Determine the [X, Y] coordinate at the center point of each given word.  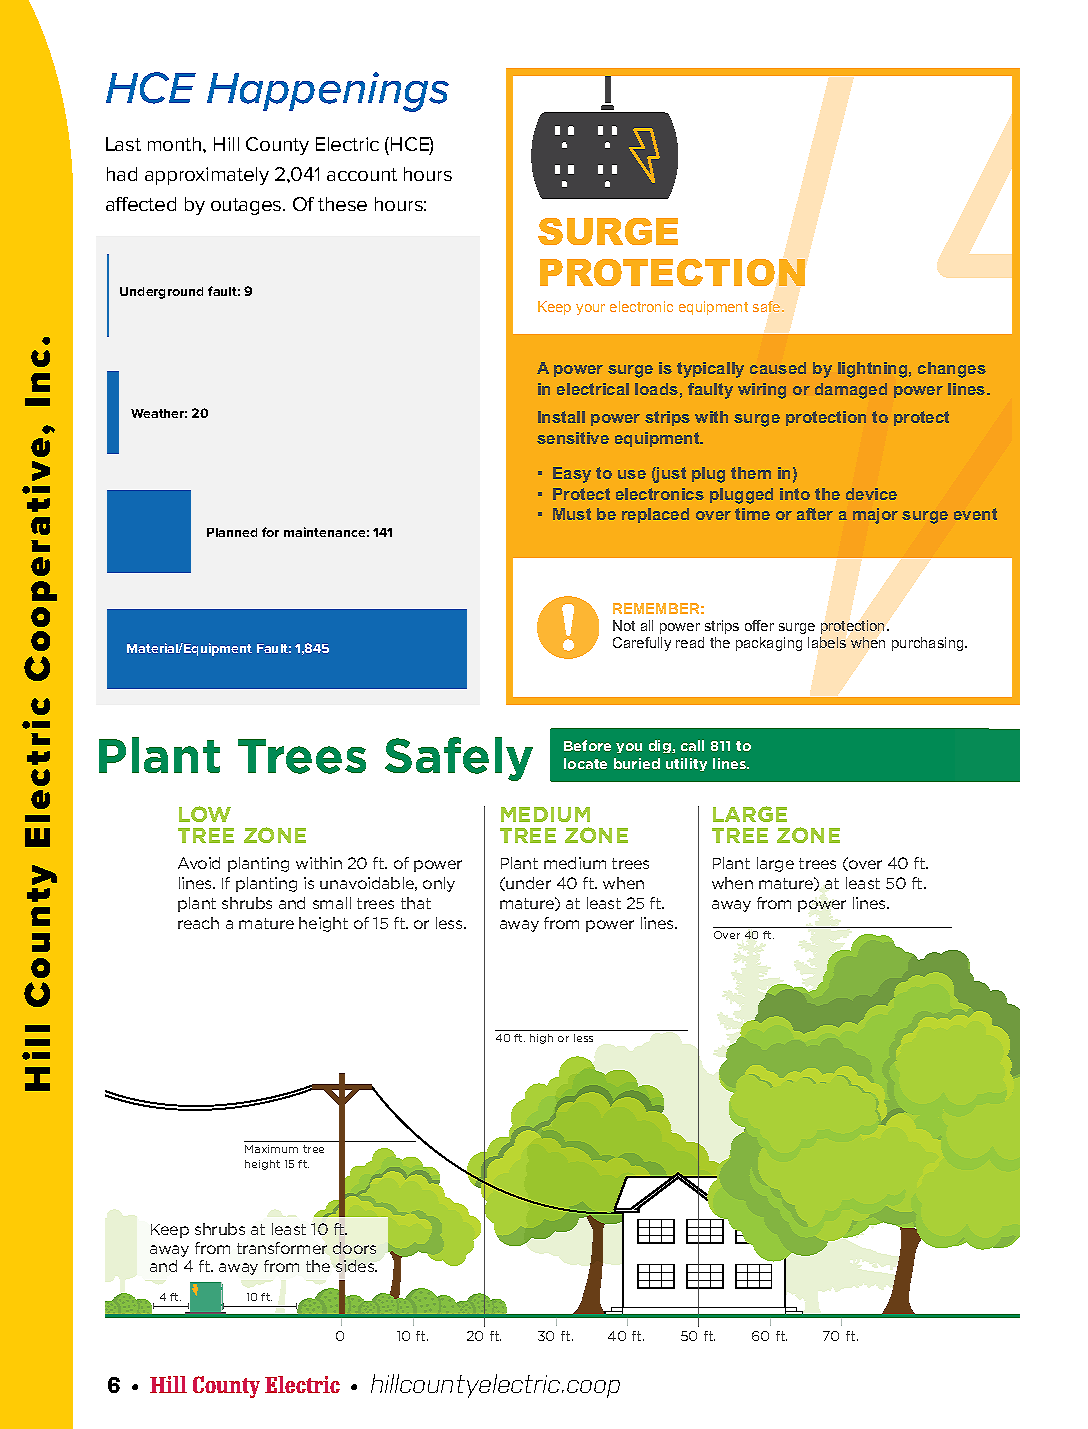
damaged [851, 391]
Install [561, 417]
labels [827, 642]
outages [247, 206]
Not [624, 625]
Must [572, 514]
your [590, 309]
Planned [232, 532]
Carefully [642, 644]
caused [778, 368]
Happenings [328, 92]
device [871, 494]
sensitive [573, 438]
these [342, 204]
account [362, 174]
